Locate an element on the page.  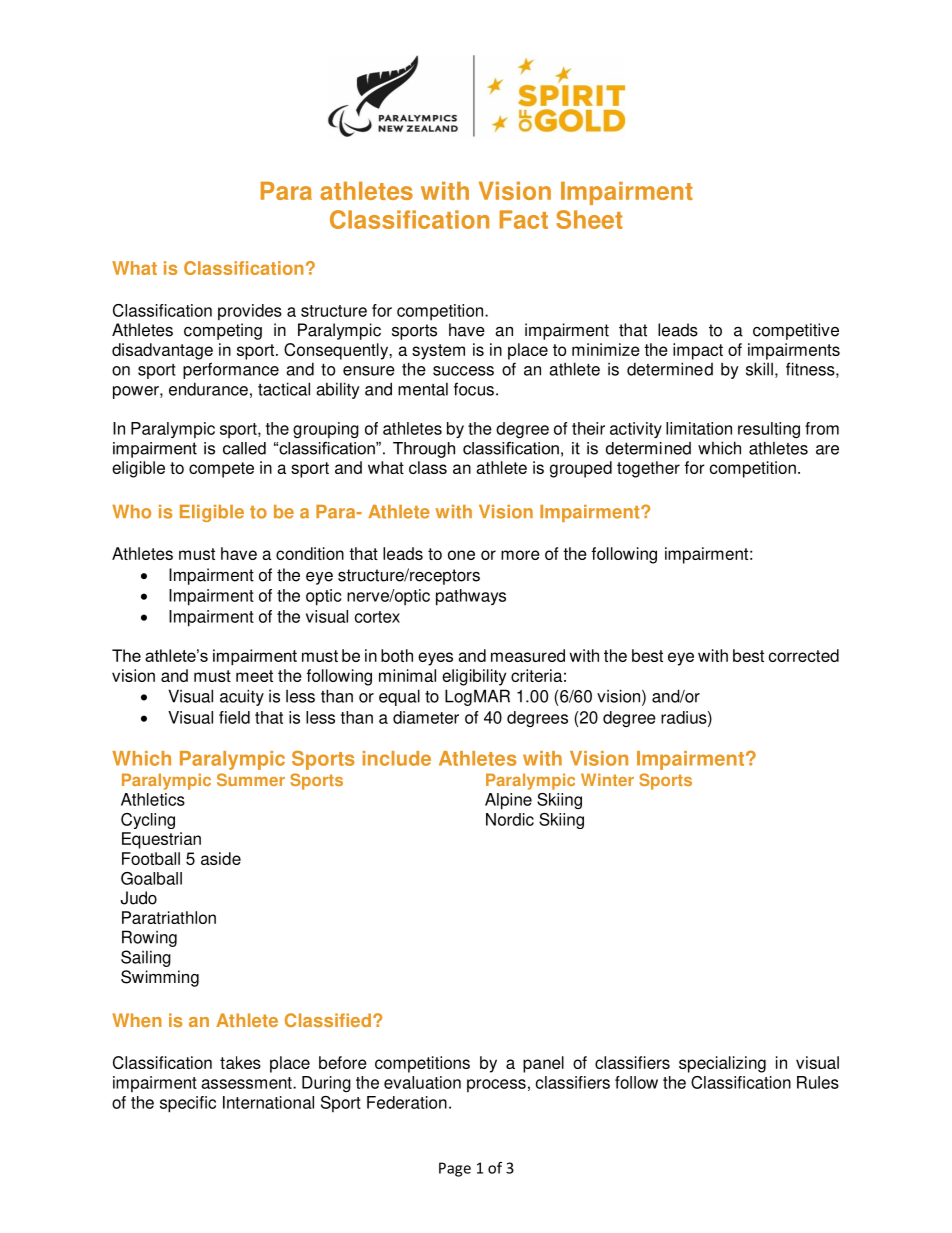
eligibility is located at coordinates (474, 677).
